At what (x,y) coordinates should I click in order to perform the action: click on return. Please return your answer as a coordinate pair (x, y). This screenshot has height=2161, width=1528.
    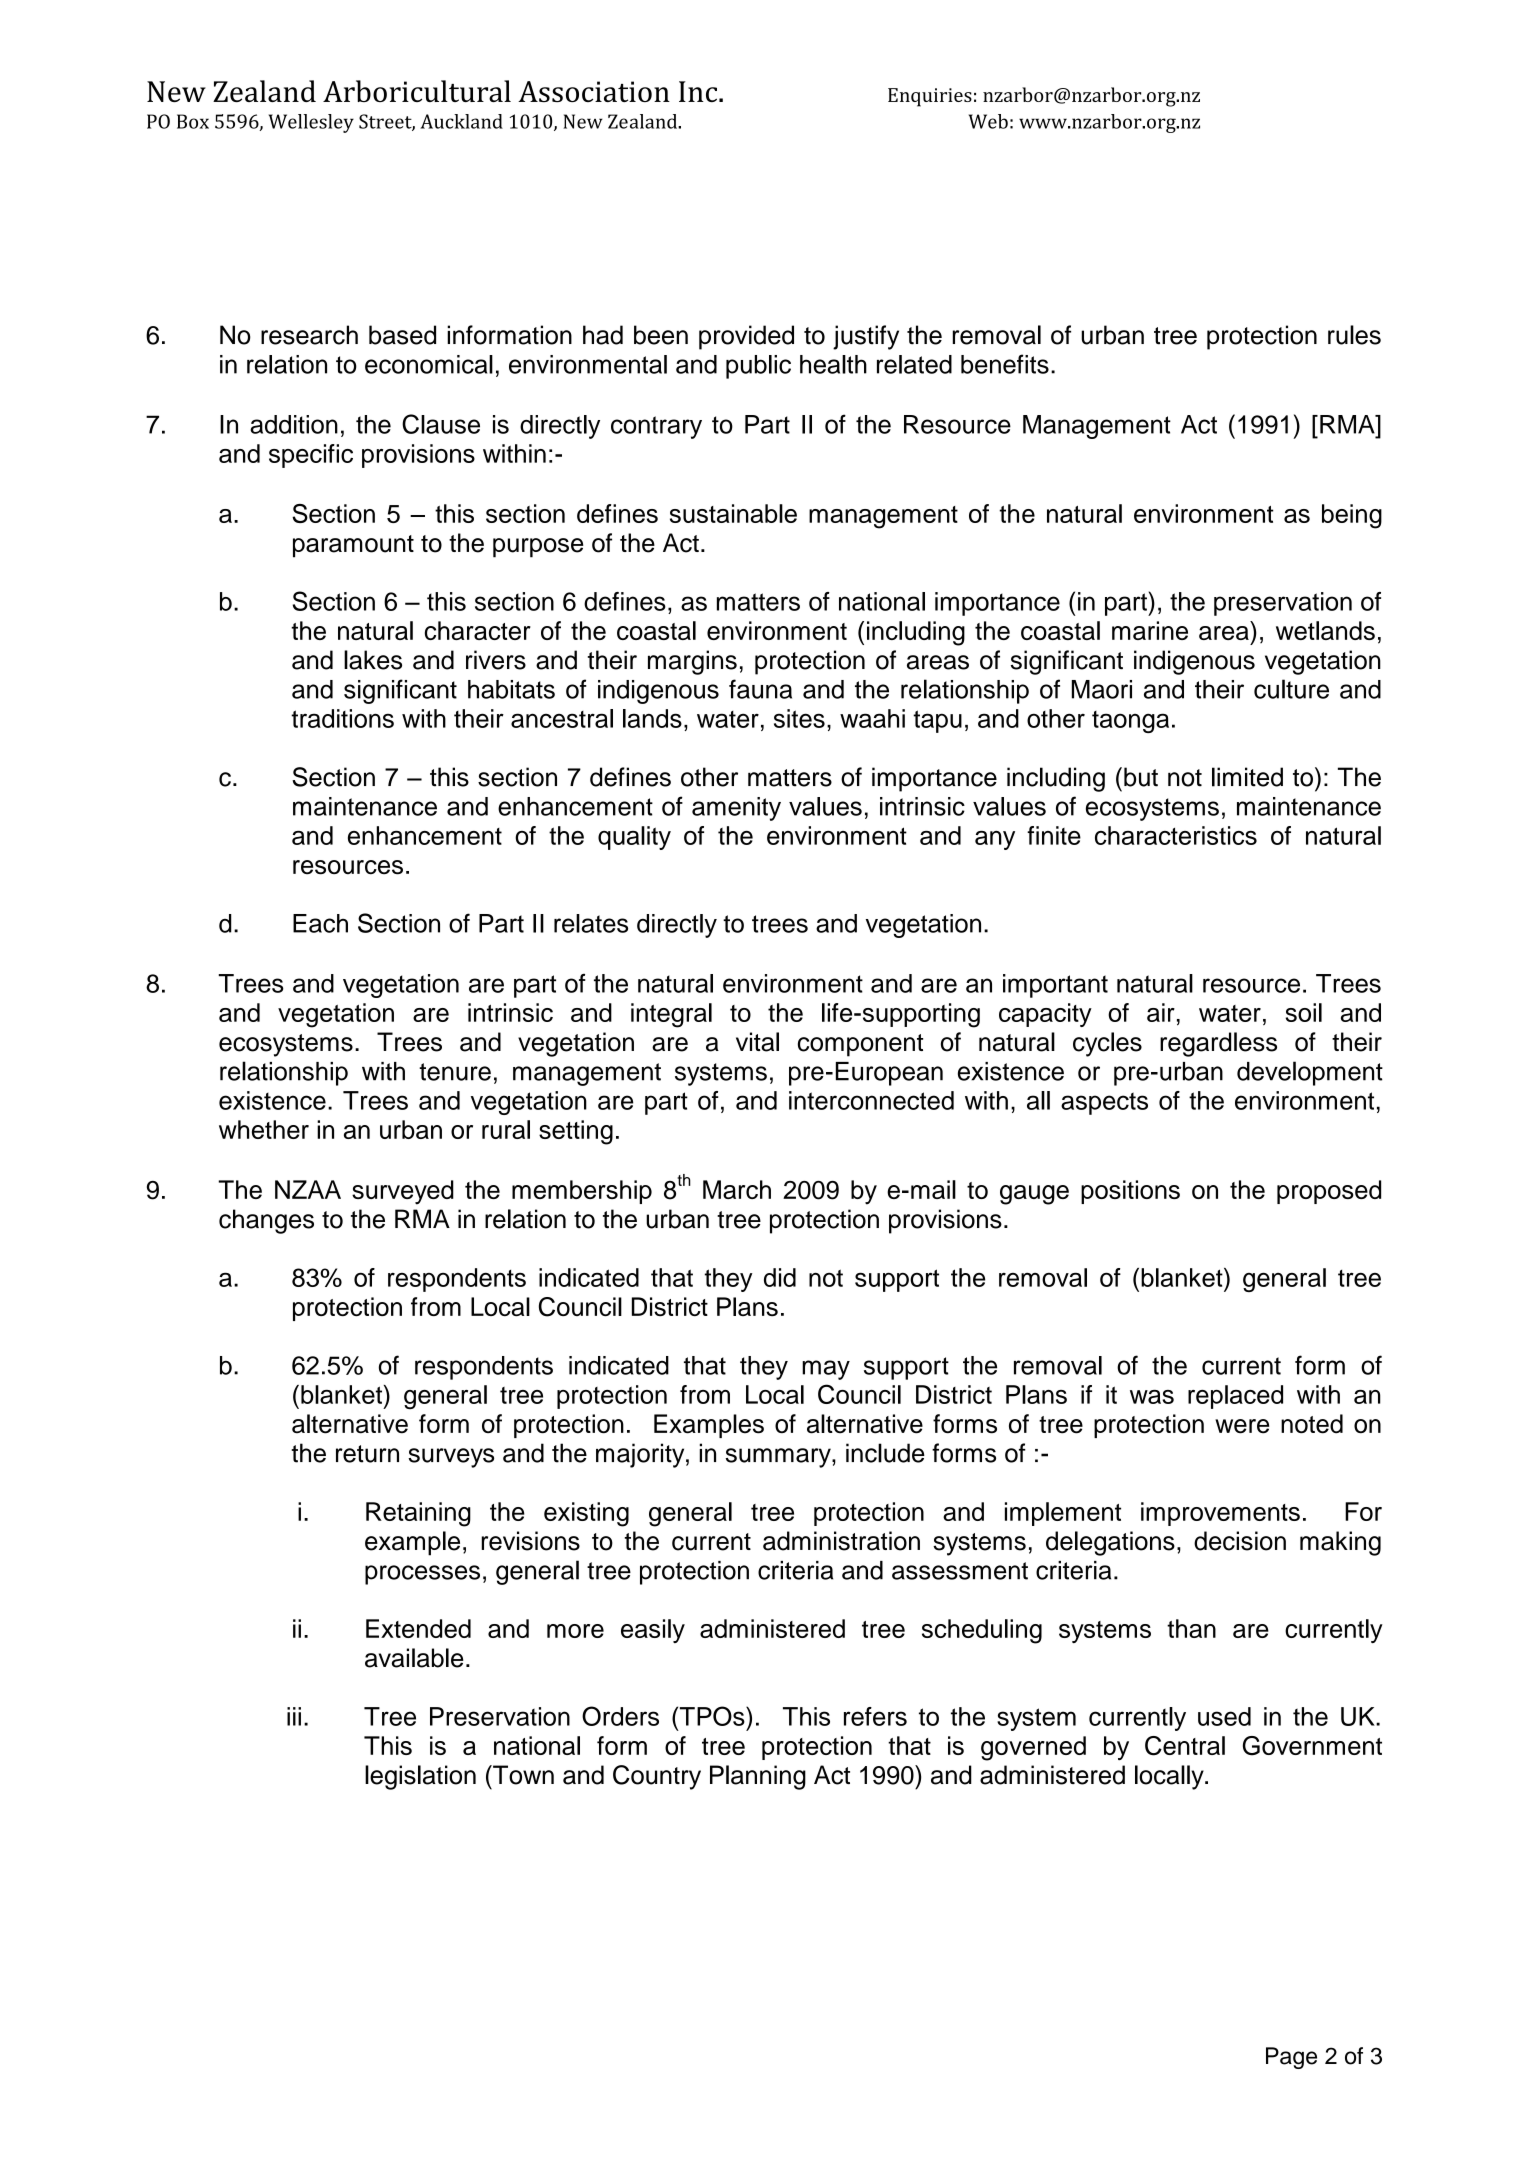
    Looking at the image, I should click on (367, 1454).
